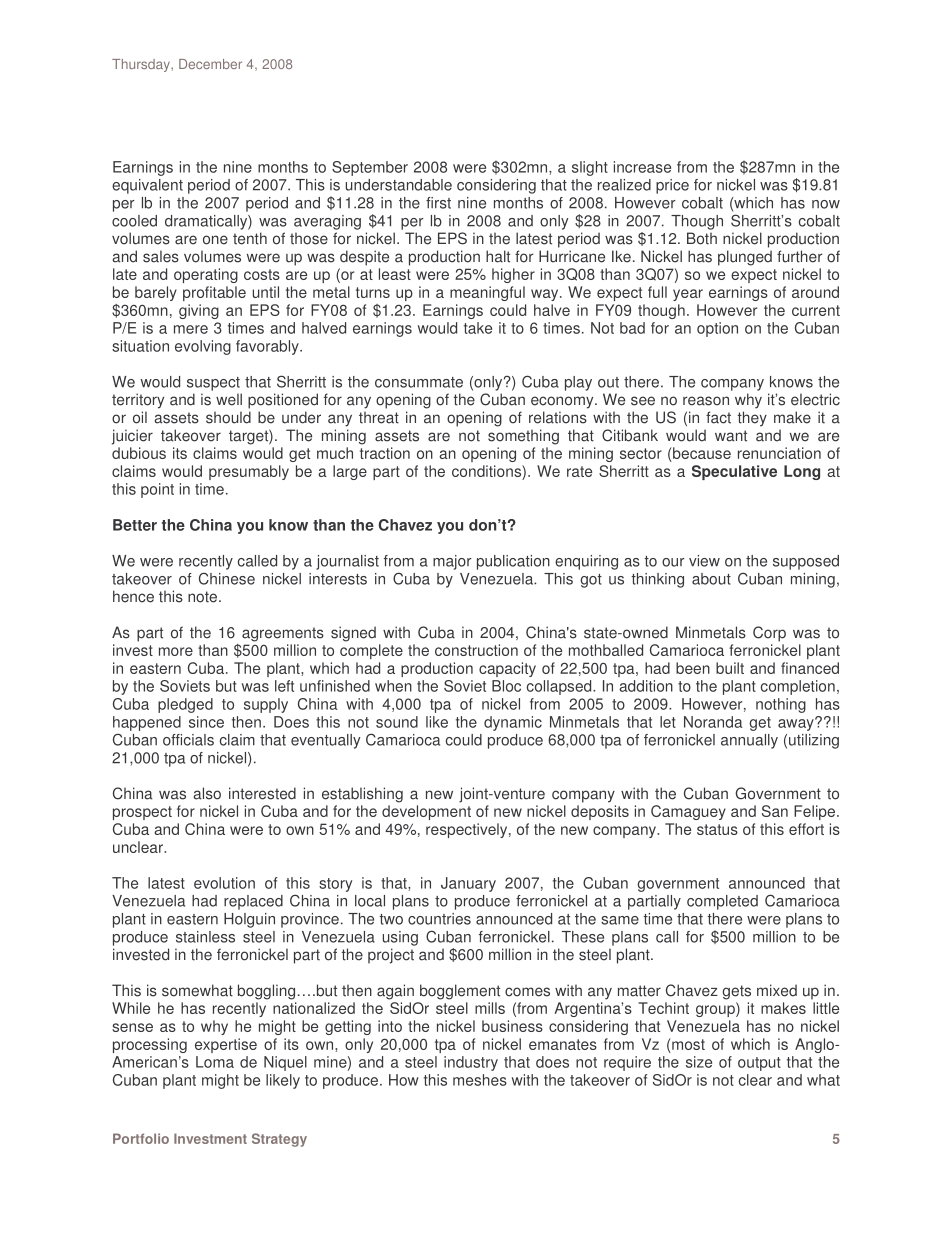 The image size is (952, 1233). What do you see at coordinates (781, 705) in the screenshot?
I see `nothing` at bounding box center [781, 705].
